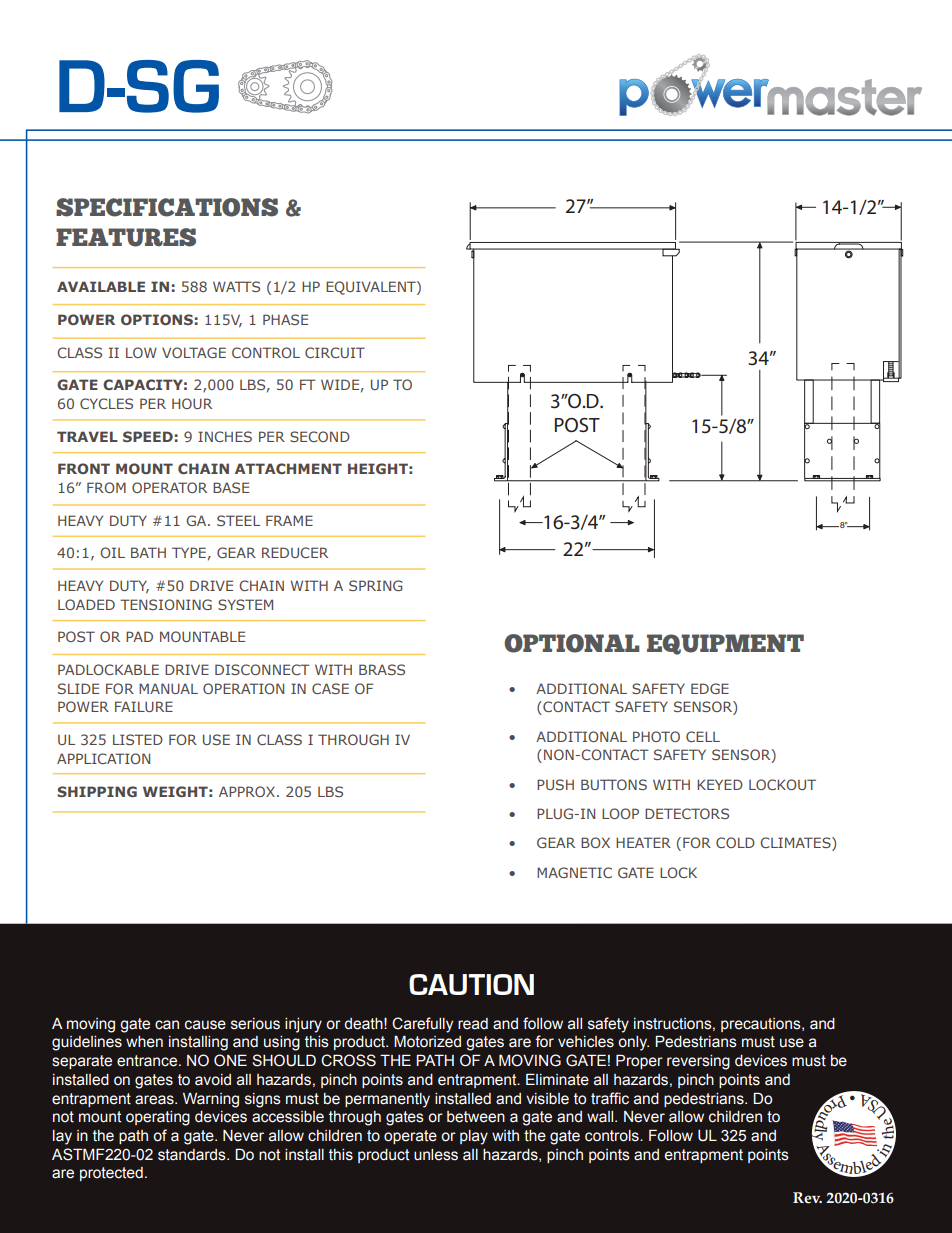 The width and height of the screenshot is (952, 1233). Describe the element at coordinates (335, 352) in the screenshot. I see `CIRCUIT` at that location.
